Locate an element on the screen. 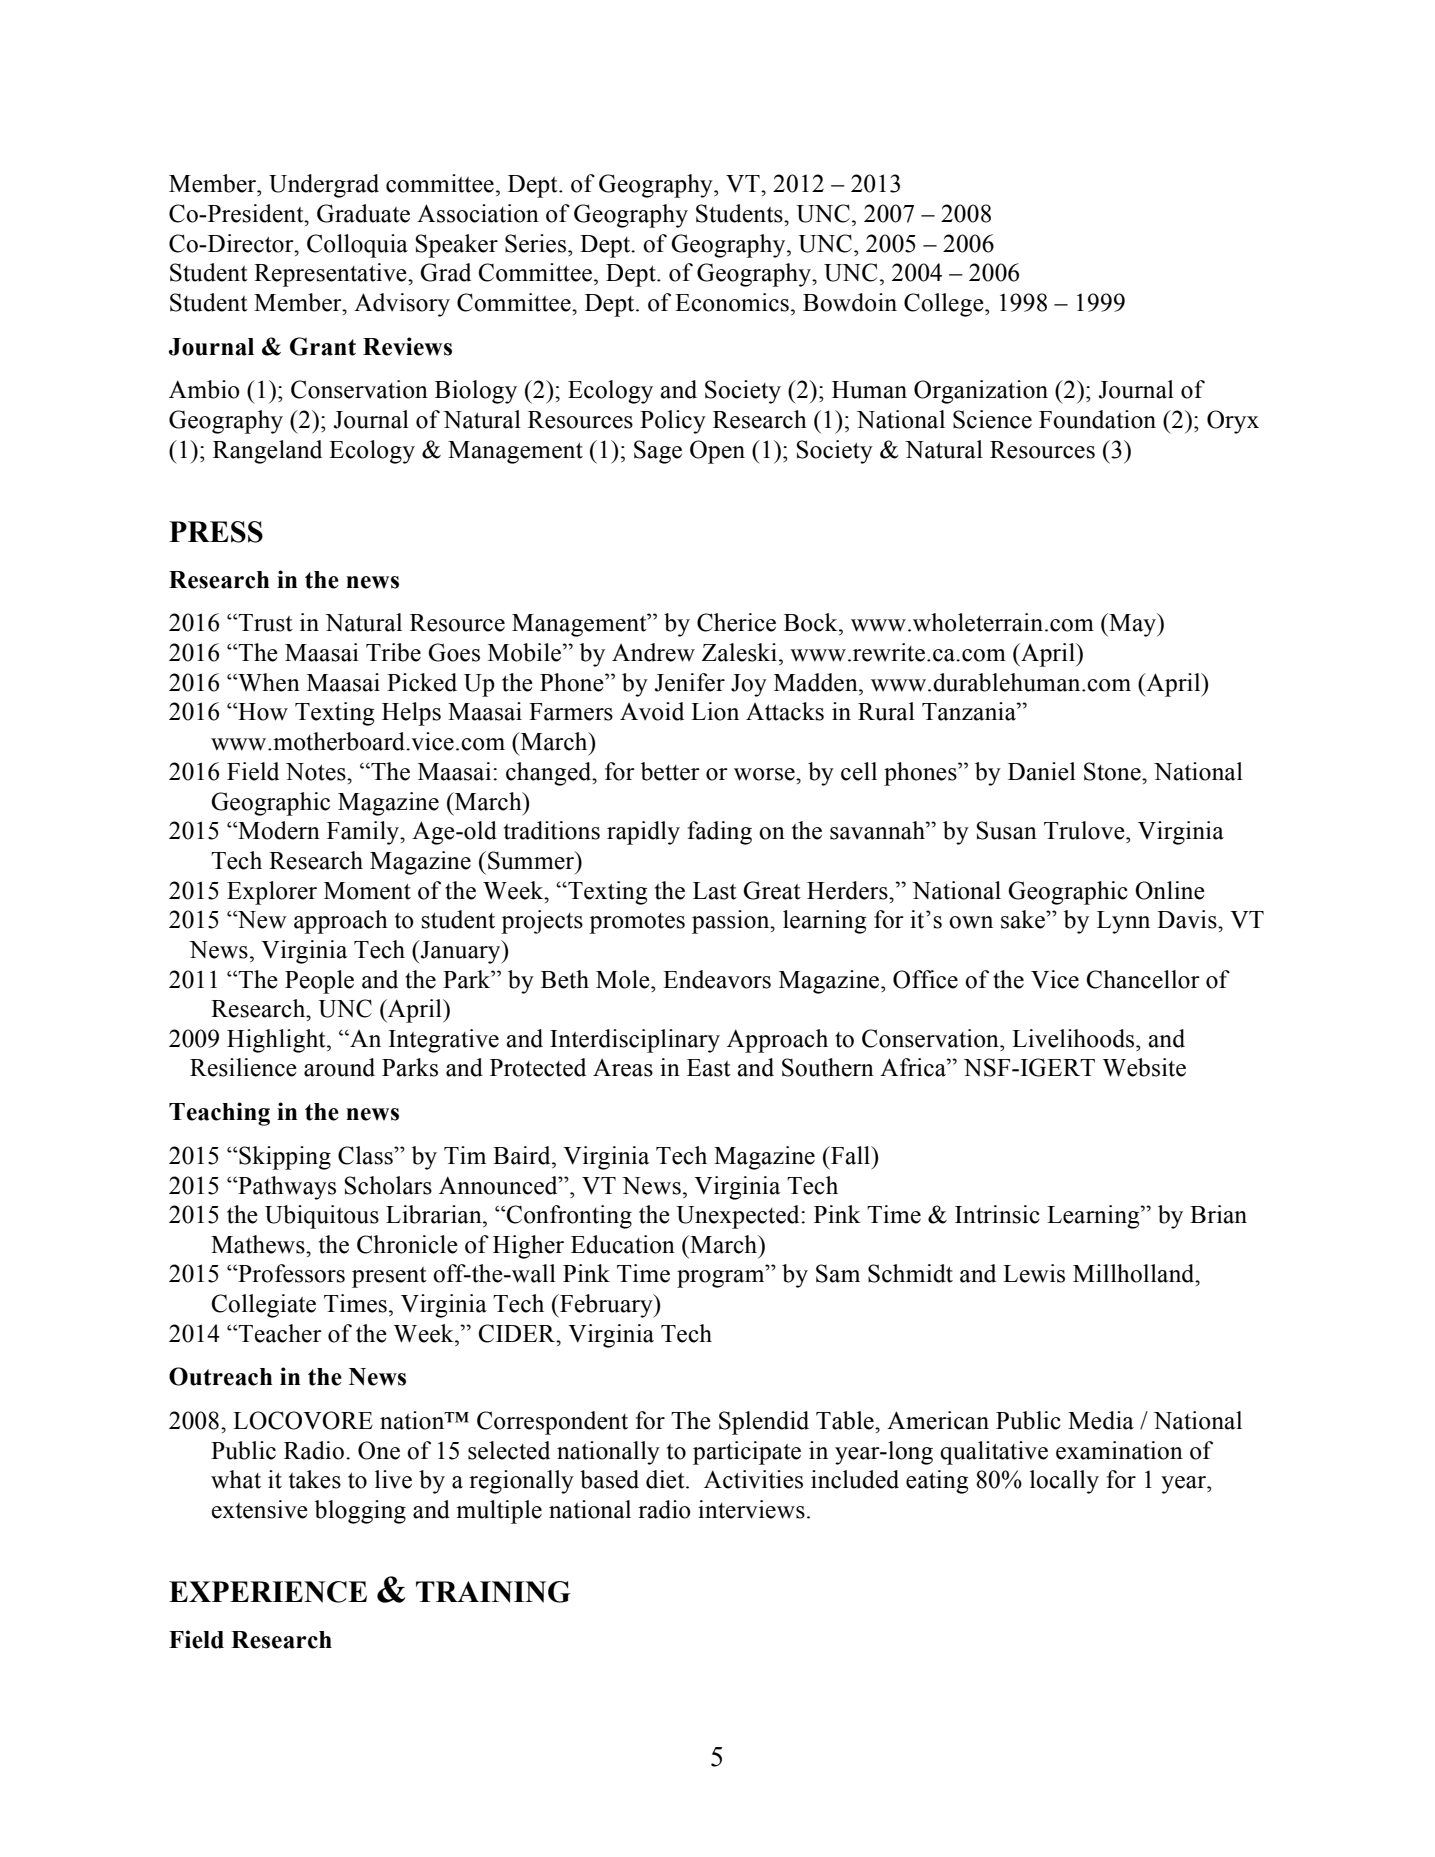 The image size is (1435, 1857). Class is located at coordinates (366, 1155).
